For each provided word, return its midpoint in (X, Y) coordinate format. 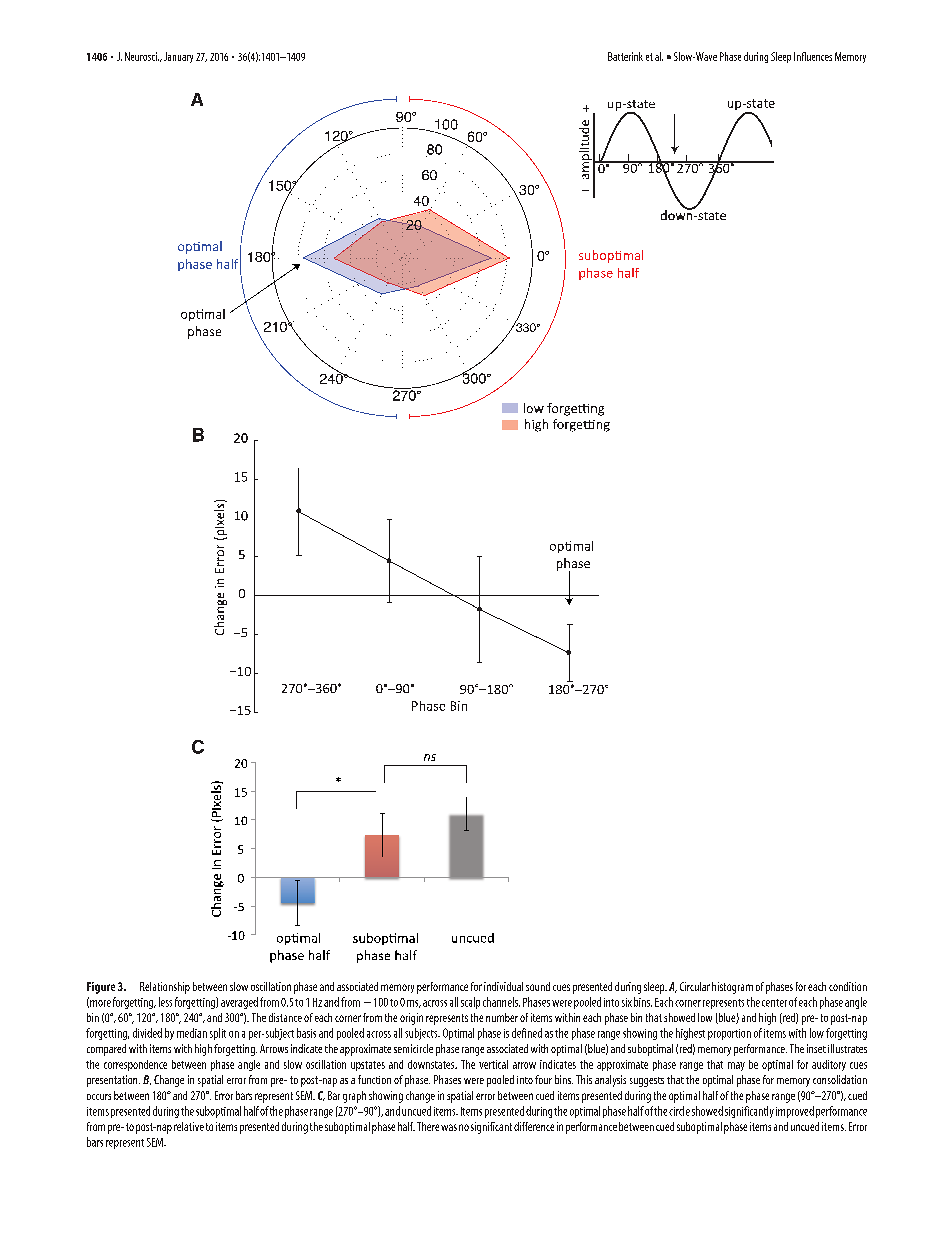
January (178, 57)
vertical (493, 1064)
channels (501, 1002)
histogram (732, 988)
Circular (695, 986)
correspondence (135, 1065)
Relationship (165, 988)
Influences (813, 56)
